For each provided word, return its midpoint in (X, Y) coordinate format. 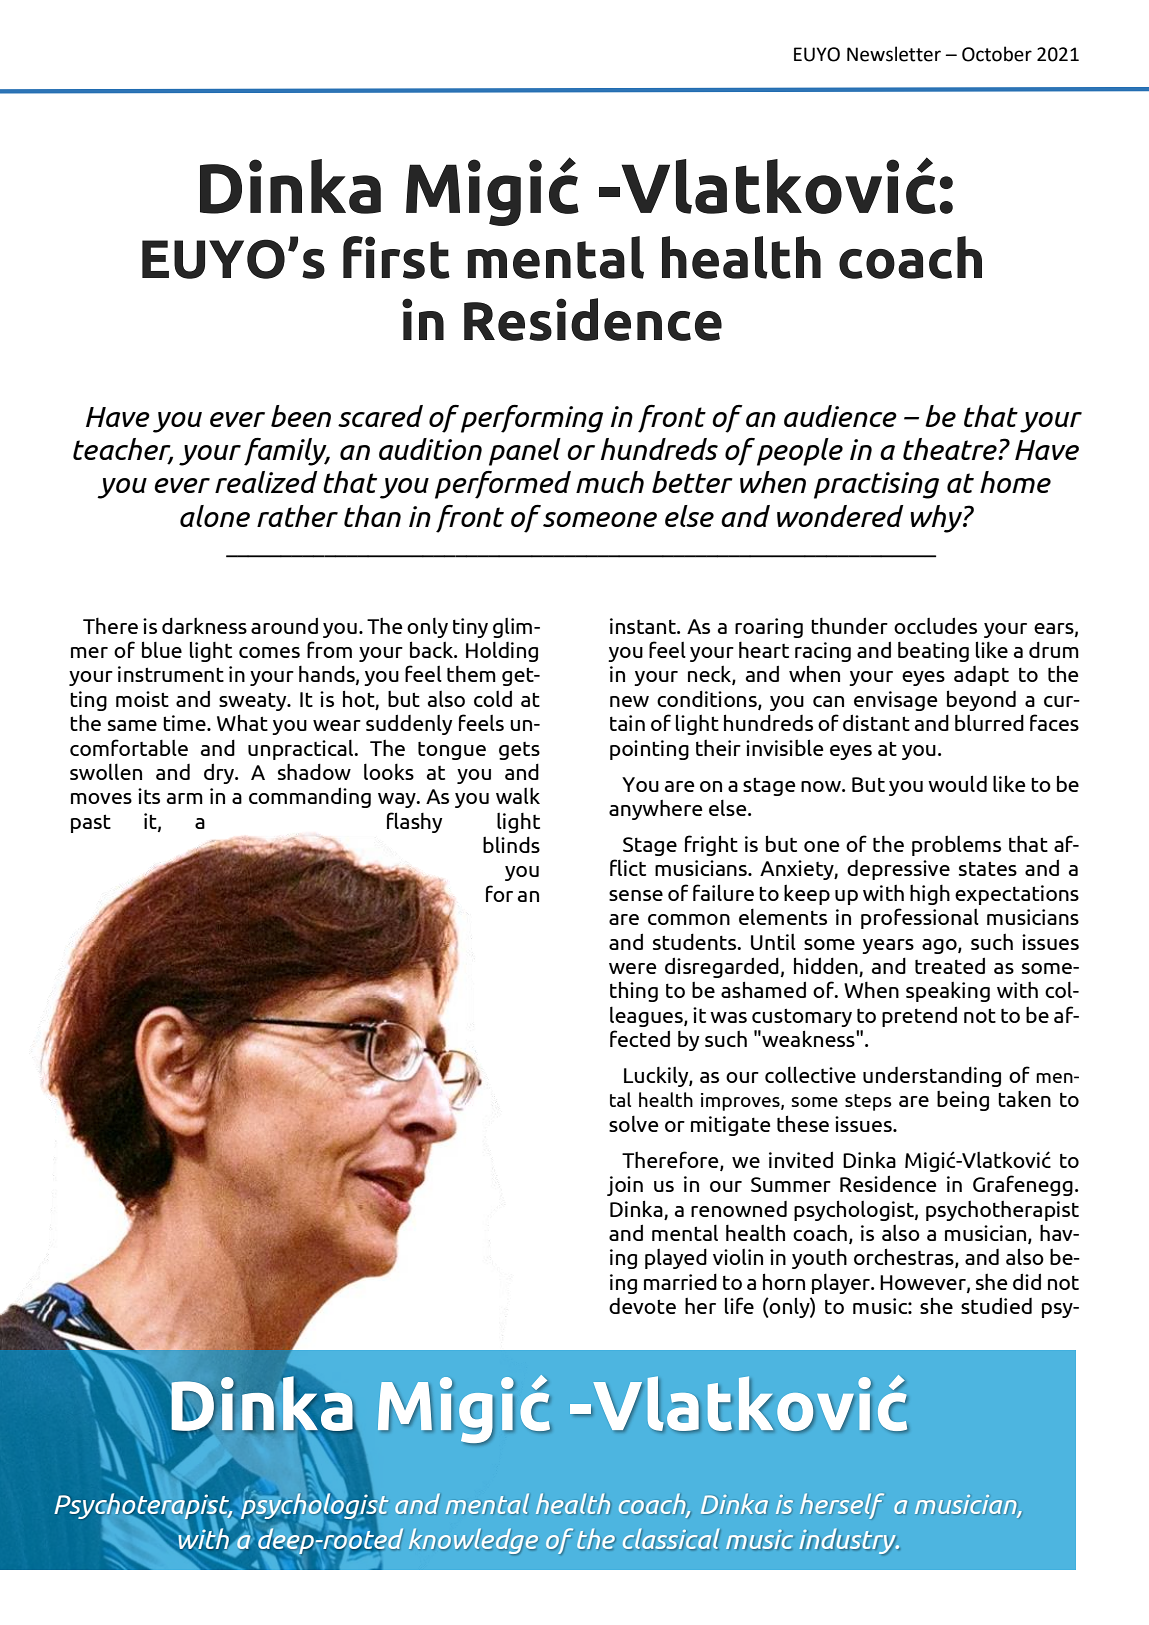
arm (185, 798)
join (625, 1186)
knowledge (473, 1541)
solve (634, 1123)
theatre (951, 449)
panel (525, 452)
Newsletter (894, 54)
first (396, 257)
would (957, 783)
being (963, 1101)
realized (266, 482)
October (997, 54)
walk (518, 796)
